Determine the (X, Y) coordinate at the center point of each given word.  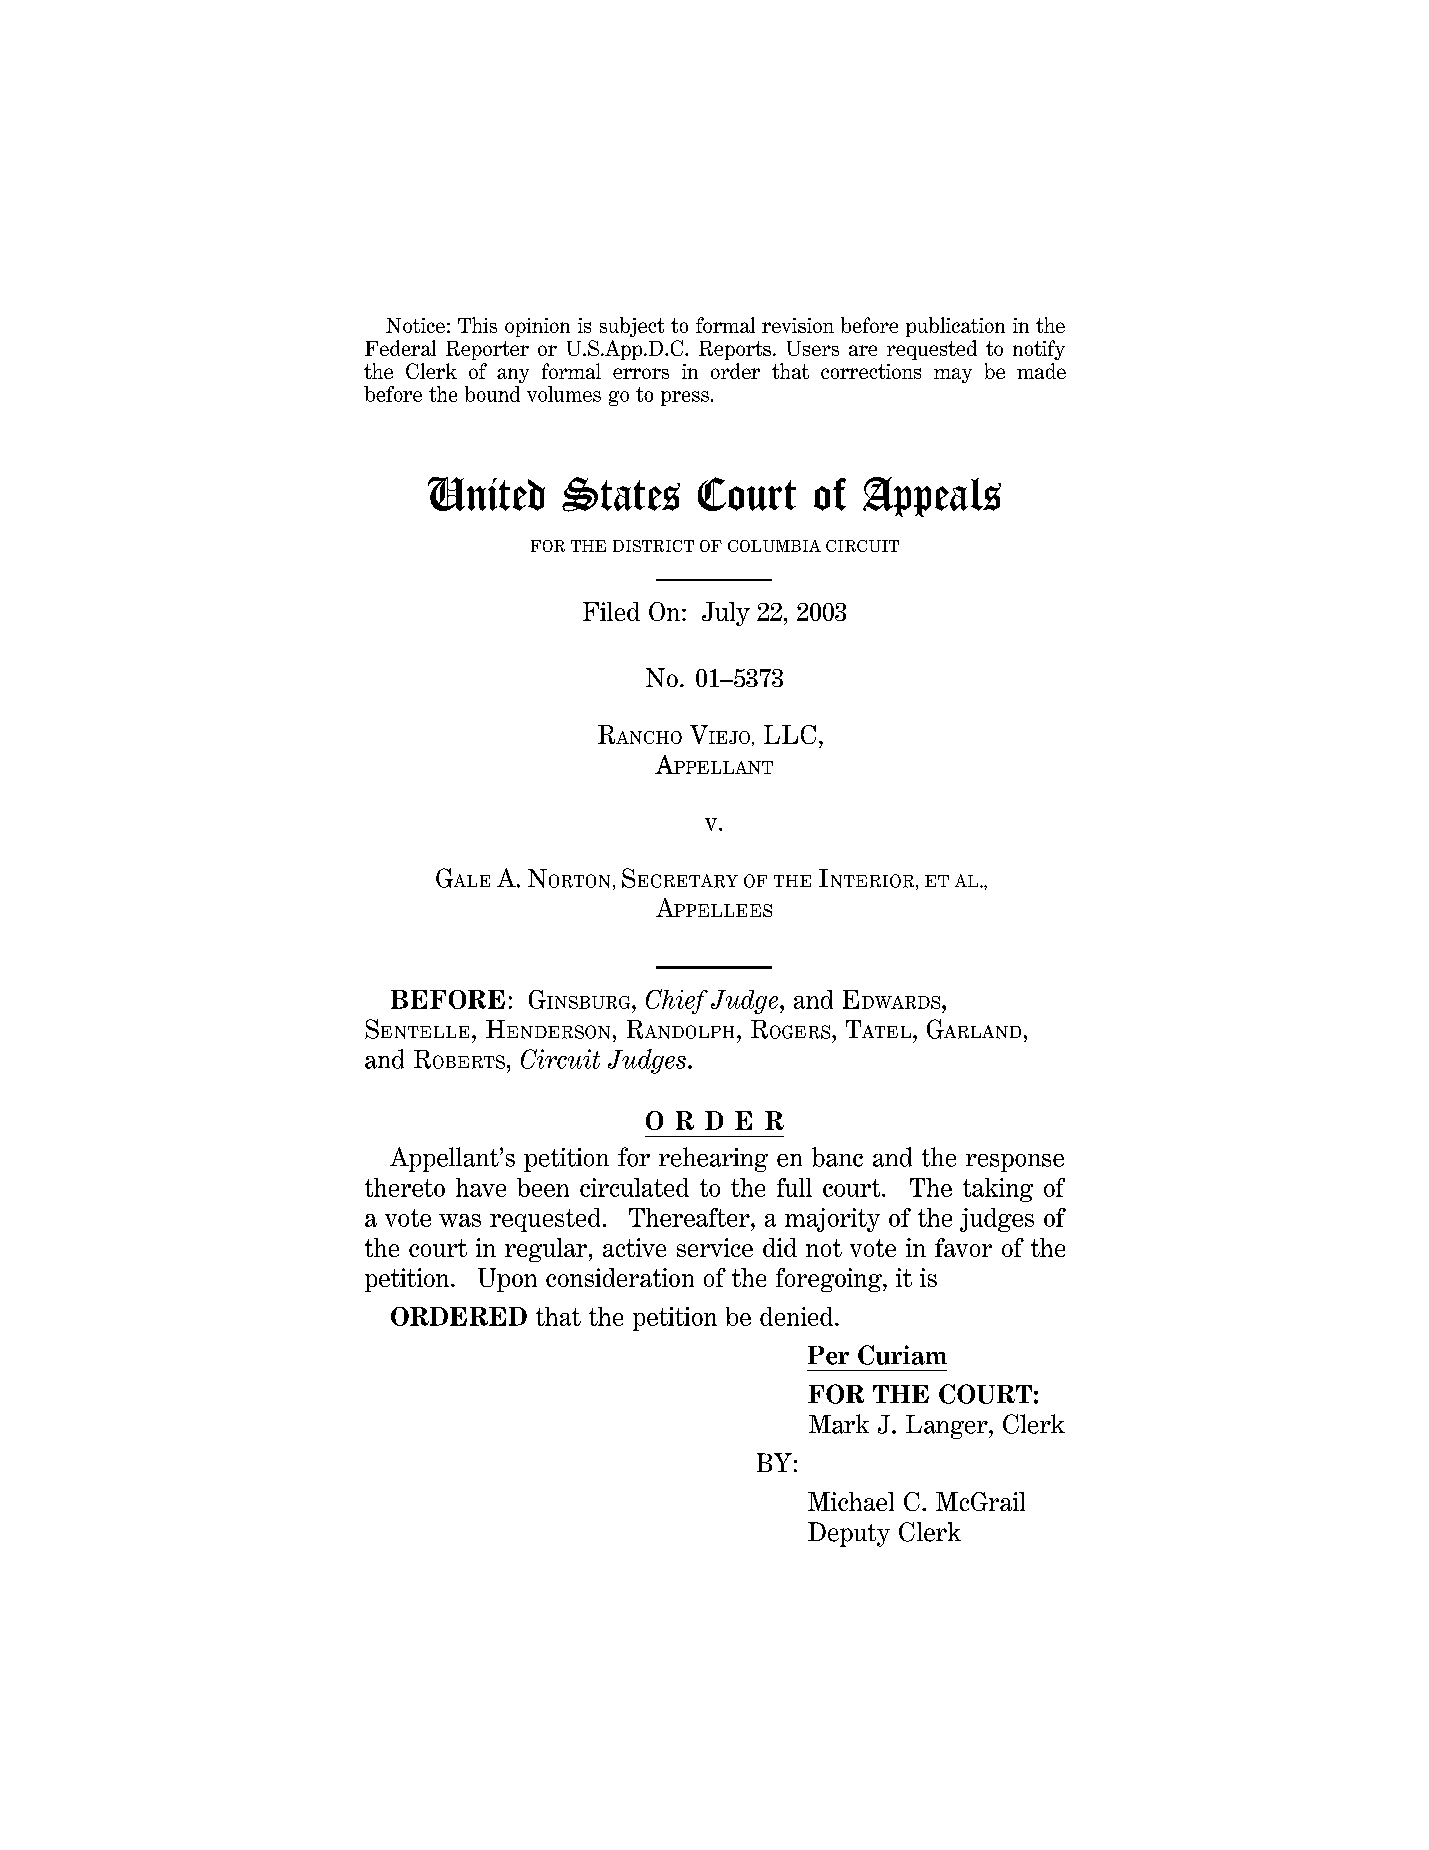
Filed (611, 611)
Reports (735, 350)
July (726, 614)
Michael (851, 1501)
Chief (677, 1001)
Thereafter (690, 1217)
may (953, 375)
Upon (507, 1280)
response (1015, 1163)
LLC (790, 734)
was (460, 1220)
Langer (948, 1427)
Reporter (487, 350)
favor (963, 1247)
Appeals (932, 497)
